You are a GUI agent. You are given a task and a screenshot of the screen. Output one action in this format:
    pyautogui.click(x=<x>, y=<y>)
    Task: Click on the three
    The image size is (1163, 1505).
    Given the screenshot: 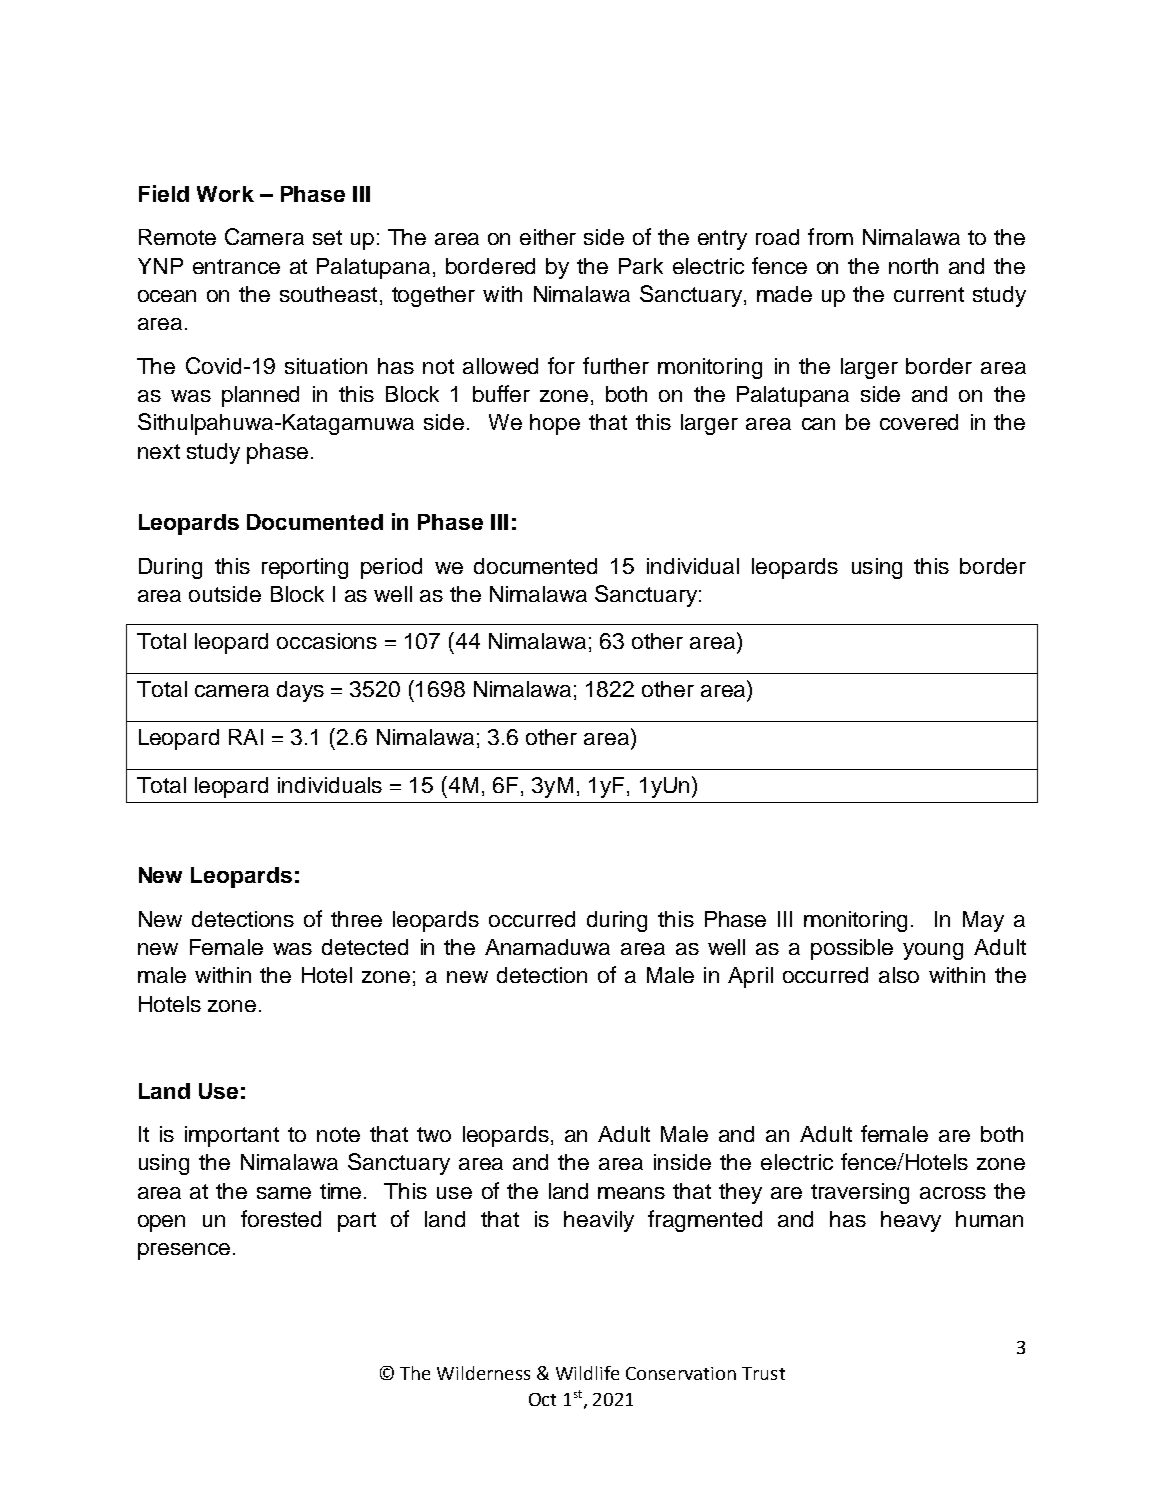 What is the action you would take?
    pyautogui.click(x=356, y=919)
